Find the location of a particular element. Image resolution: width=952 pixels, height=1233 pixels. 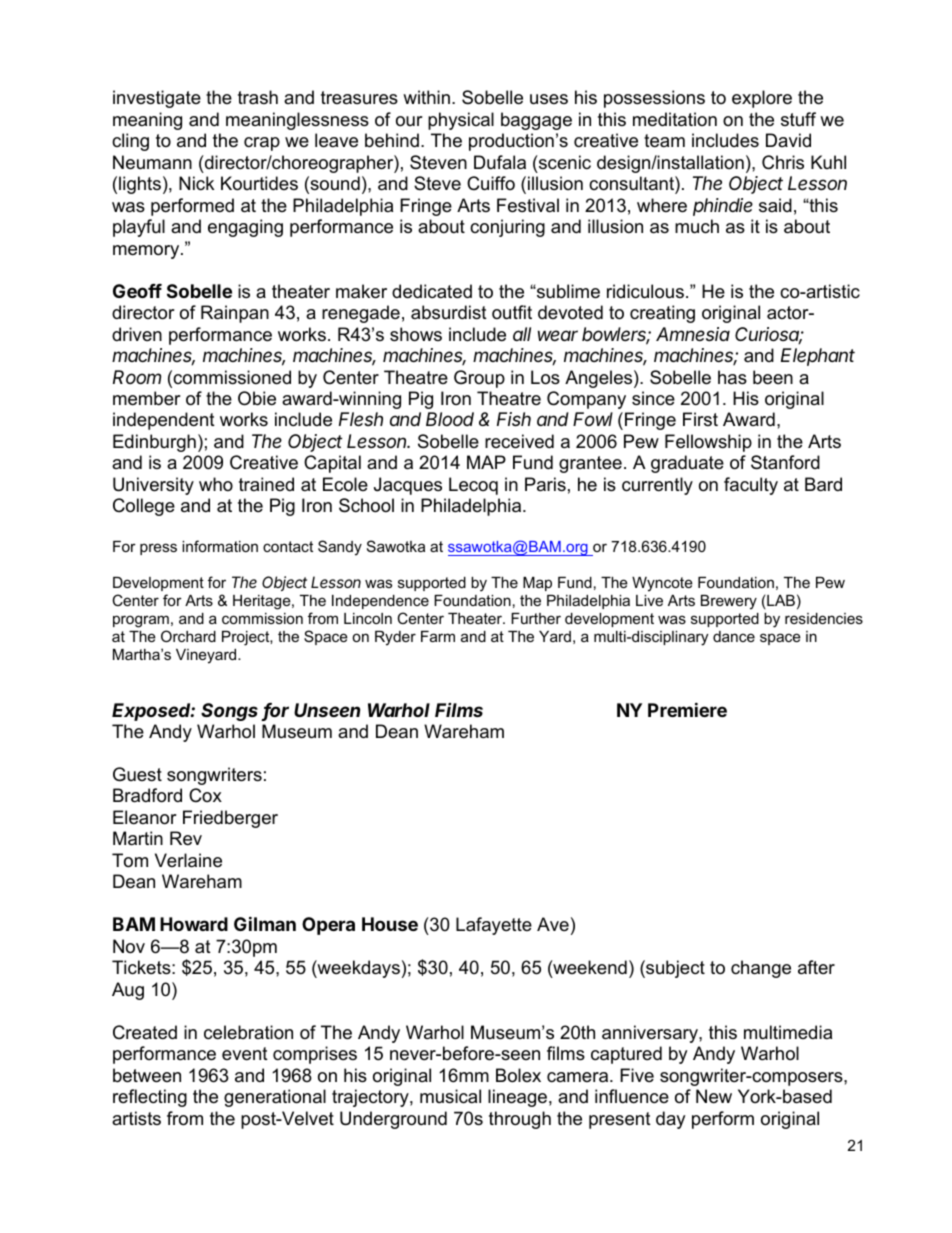

event is located at coordinates (245, 1054).
